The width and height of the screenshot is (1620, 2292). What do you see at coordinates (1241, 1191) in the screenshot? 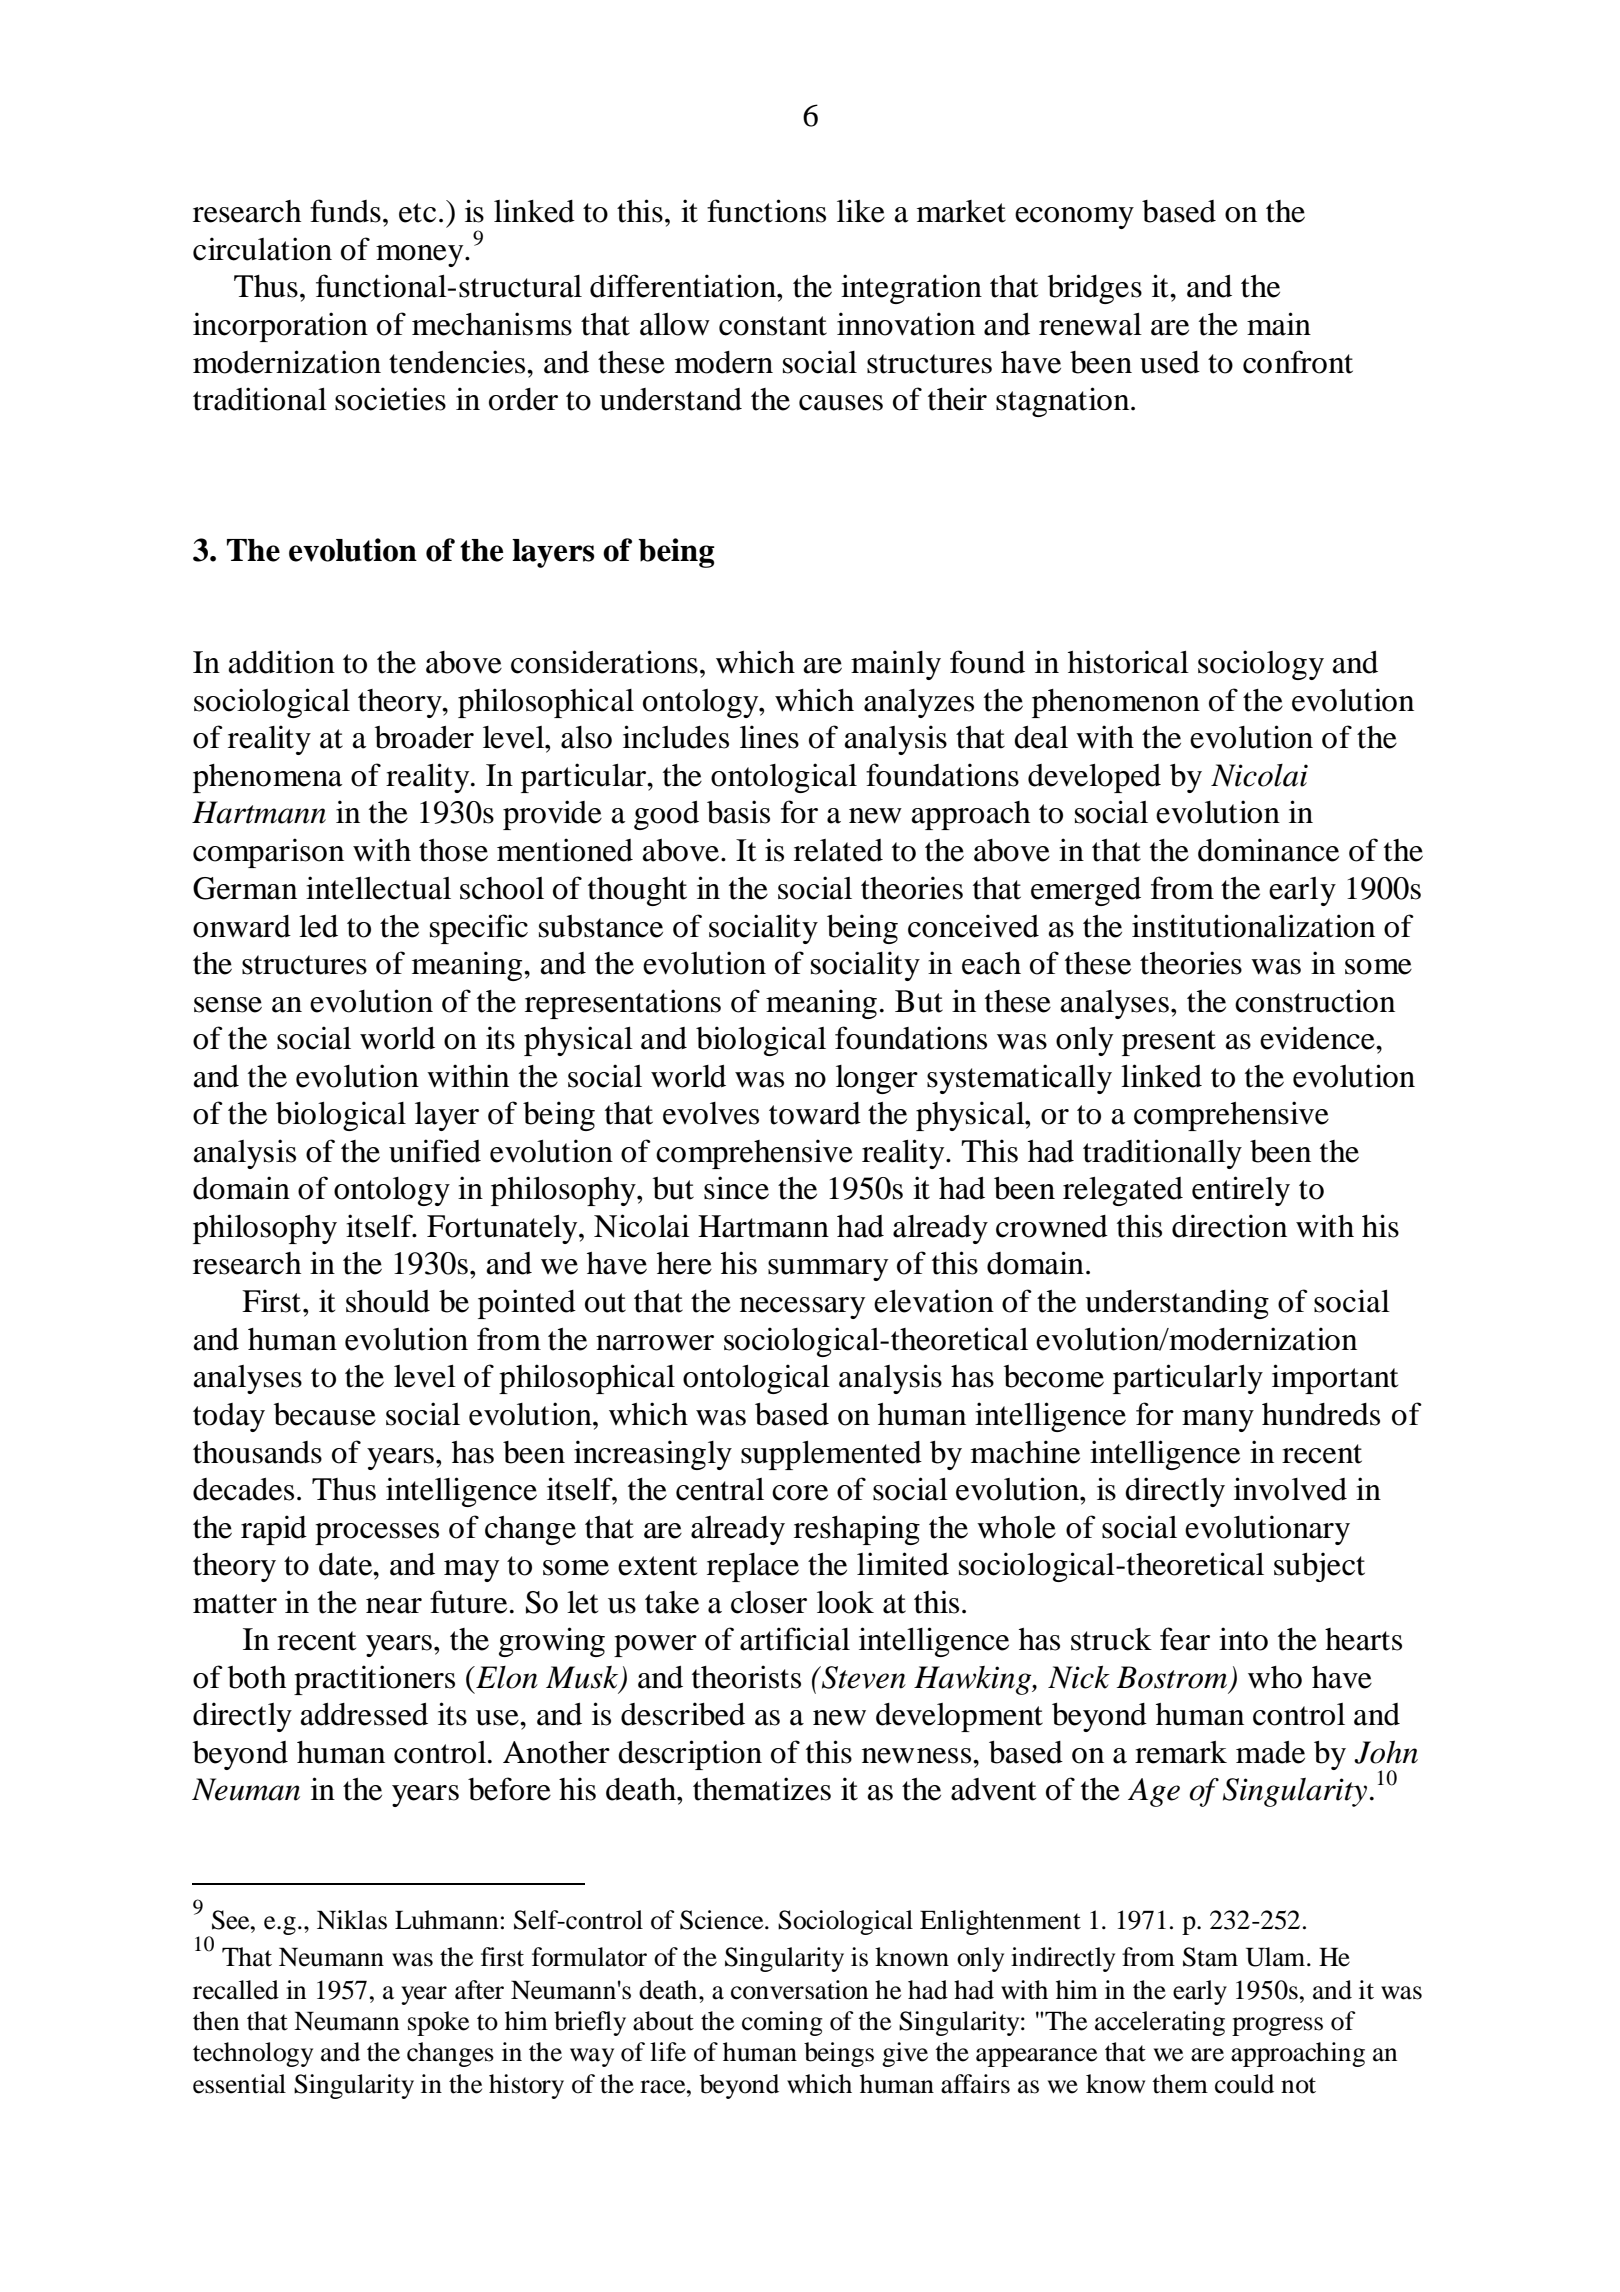
I see `entirely` at bounding box center [1241, 1191].
